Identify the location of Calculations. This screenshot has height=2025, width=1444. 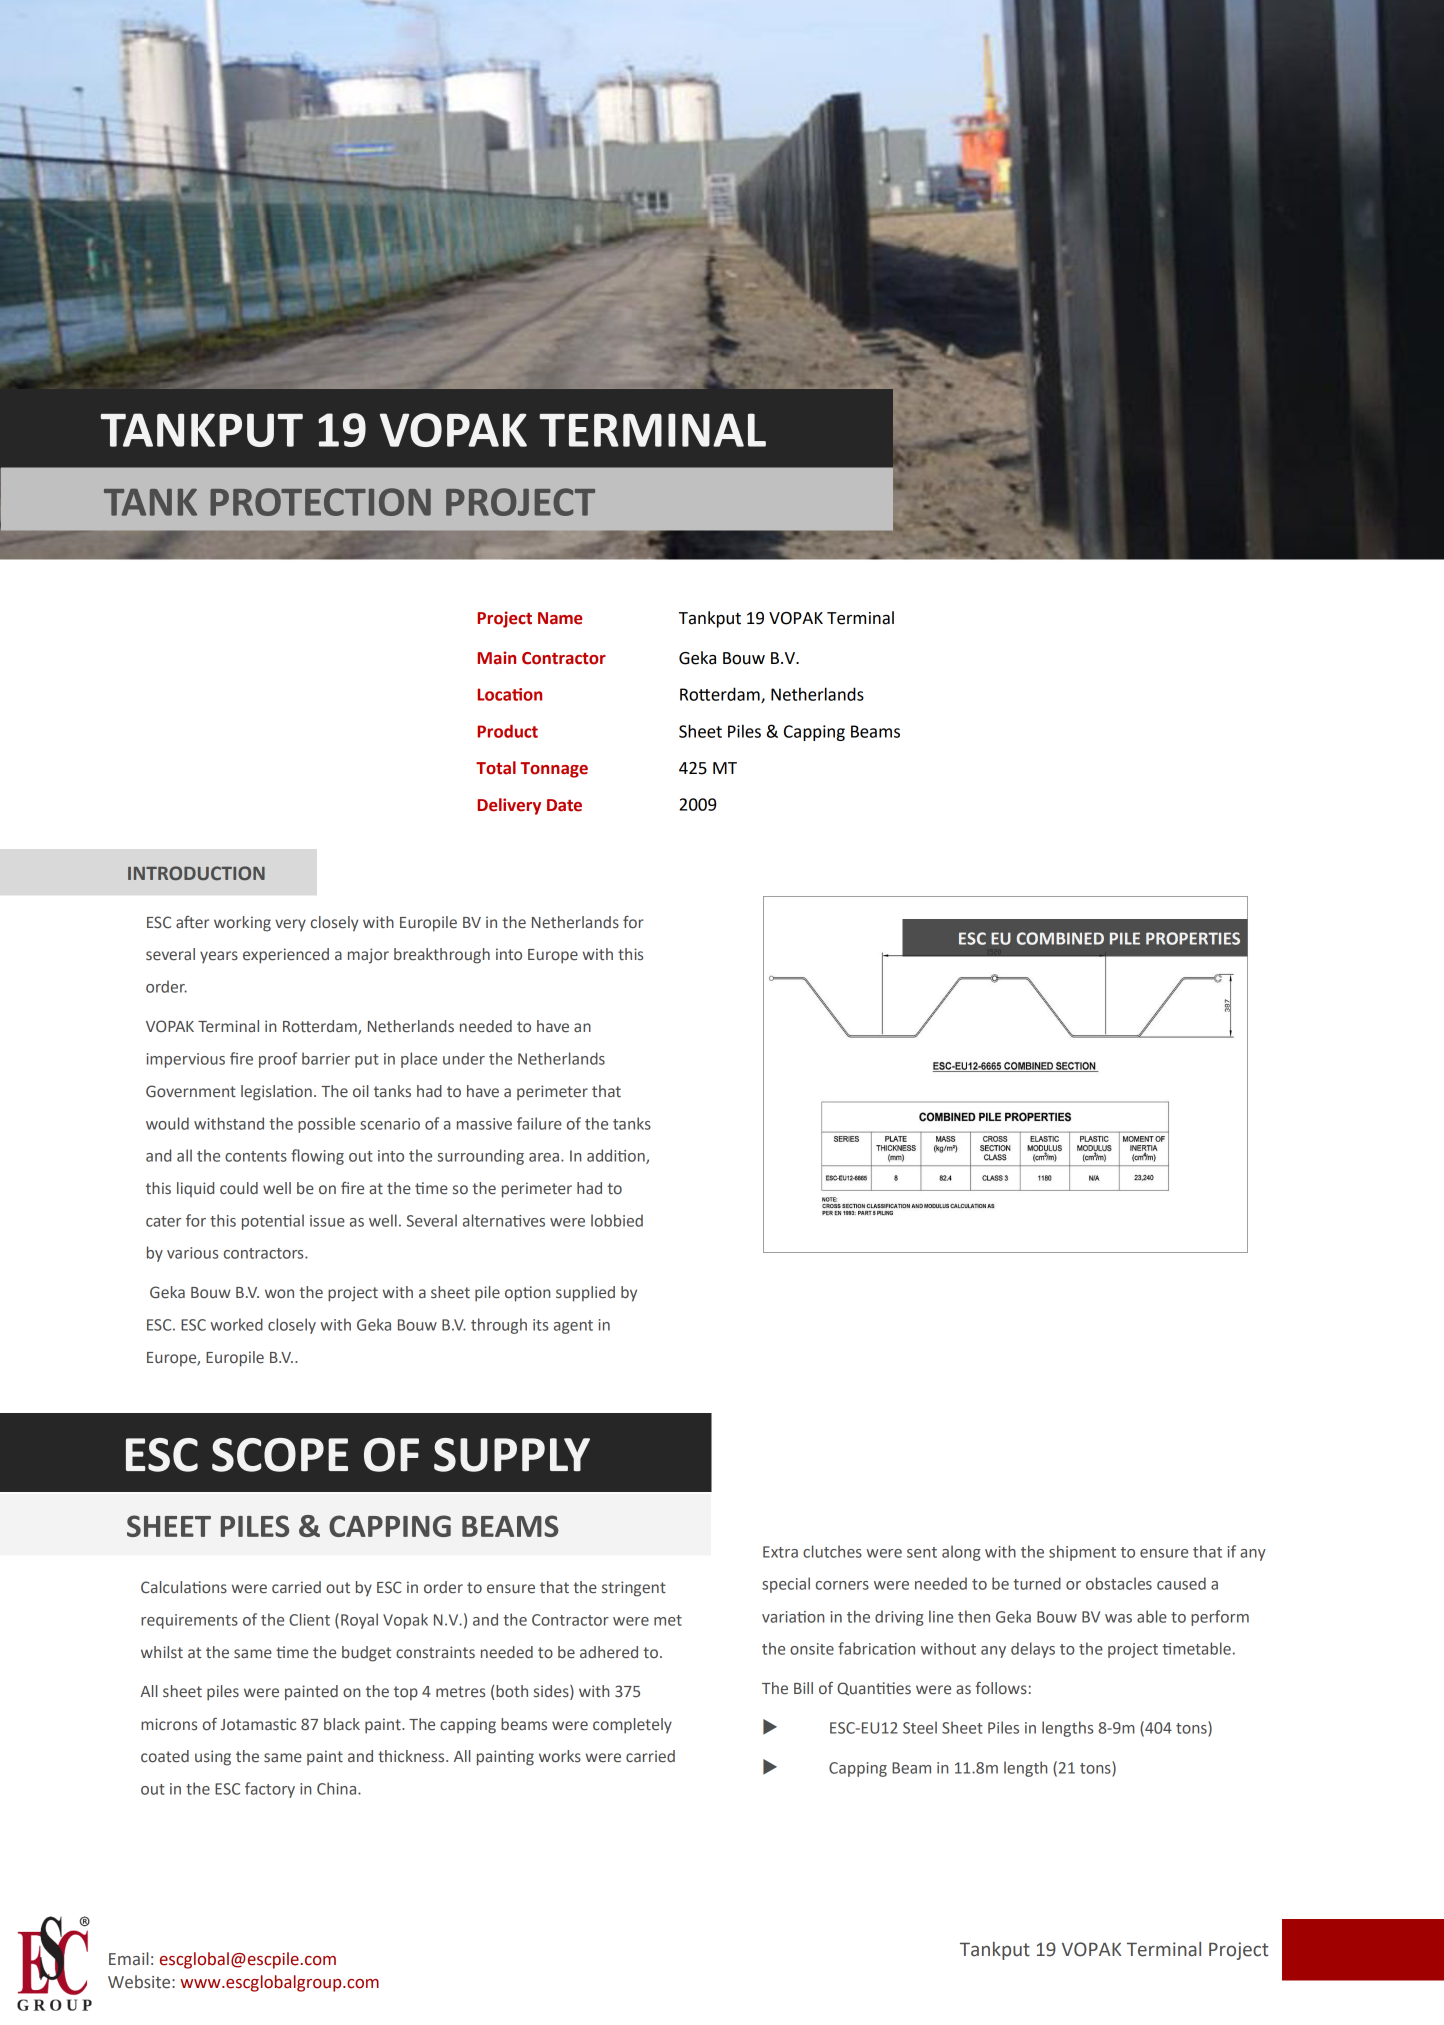
(184, 1587).
